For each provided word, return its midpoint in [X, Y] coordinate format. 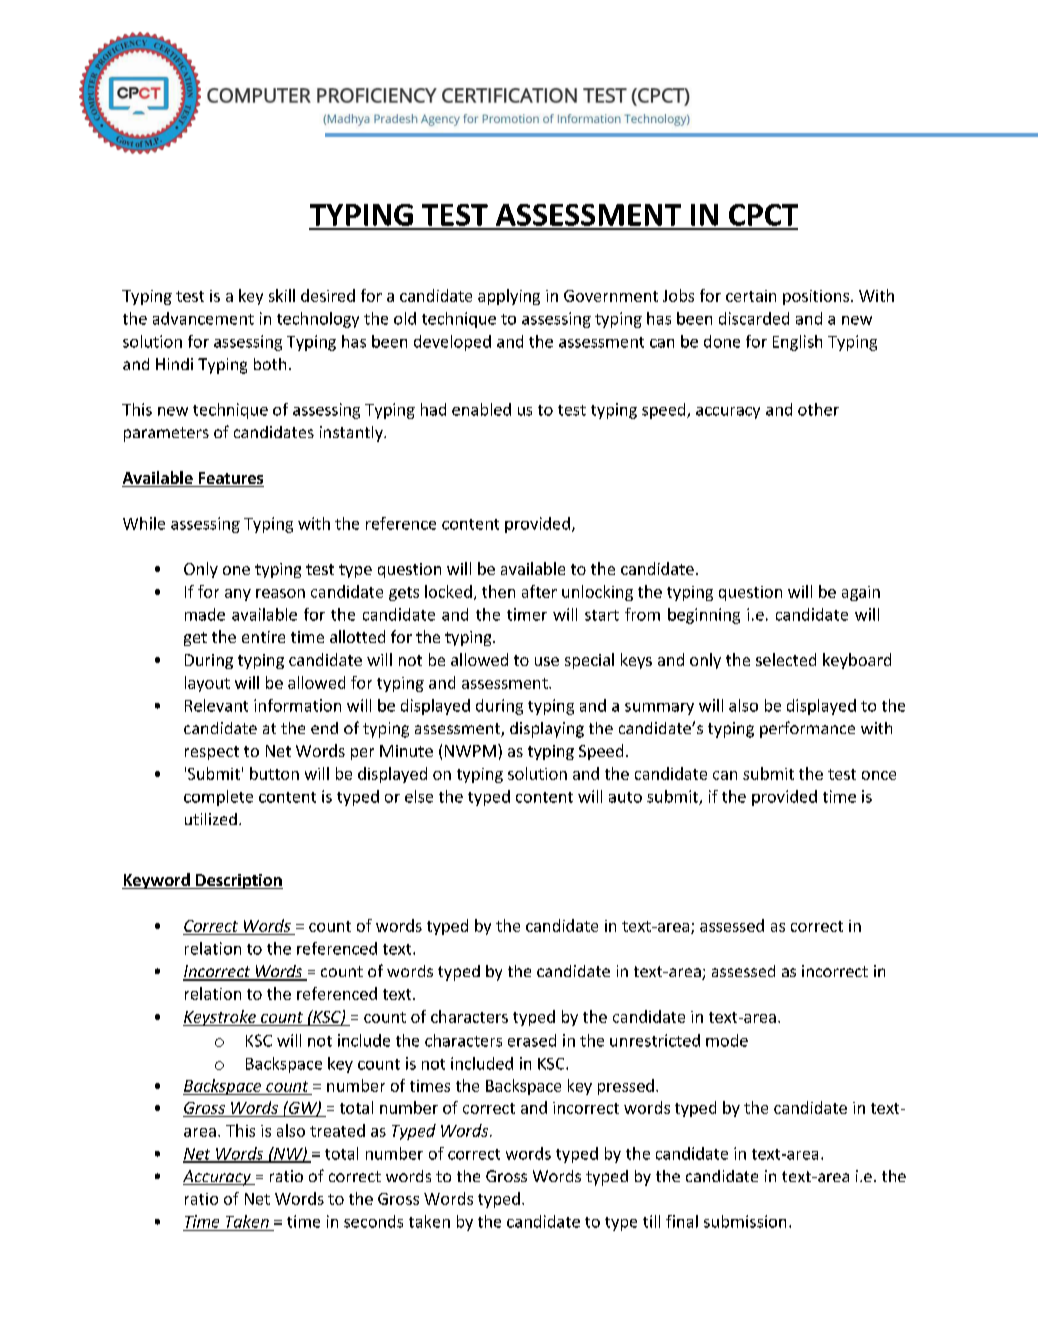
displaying [547, 730]
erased [532, 1040]
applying [509, 297]
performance [807, 729]
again [861, 593]
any [238, 595]
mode [727, 1040]
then [498, 591]
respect [212, 753]
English [797, 343]
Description [238, 881]
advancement [203, 318]
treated [337, 1130]
